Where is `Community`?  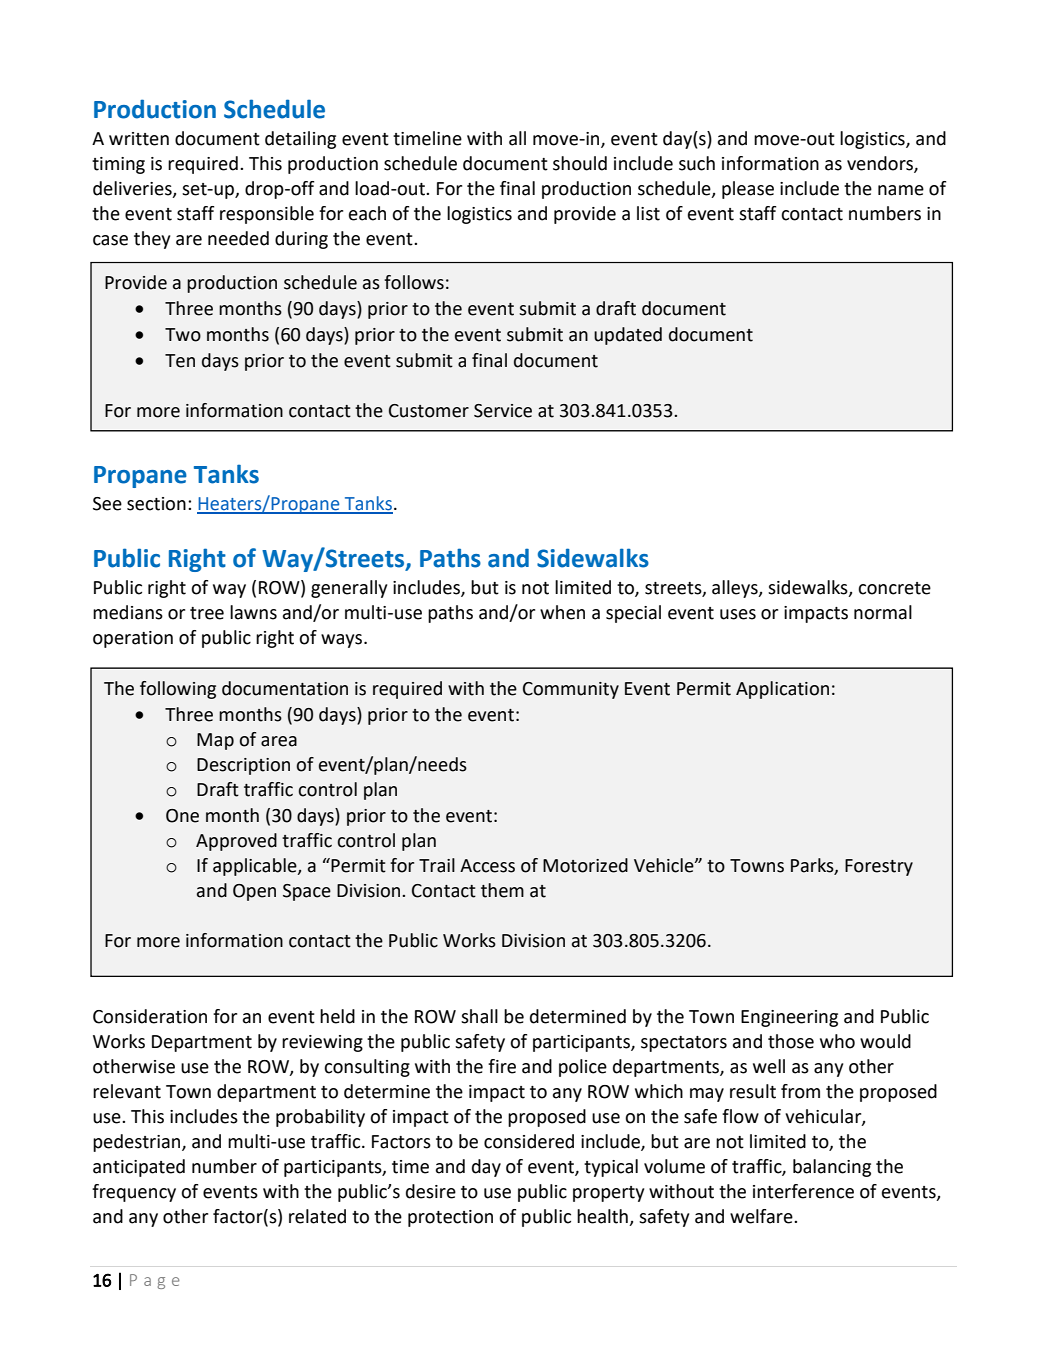 Community is located at coordinates (571, 690).
